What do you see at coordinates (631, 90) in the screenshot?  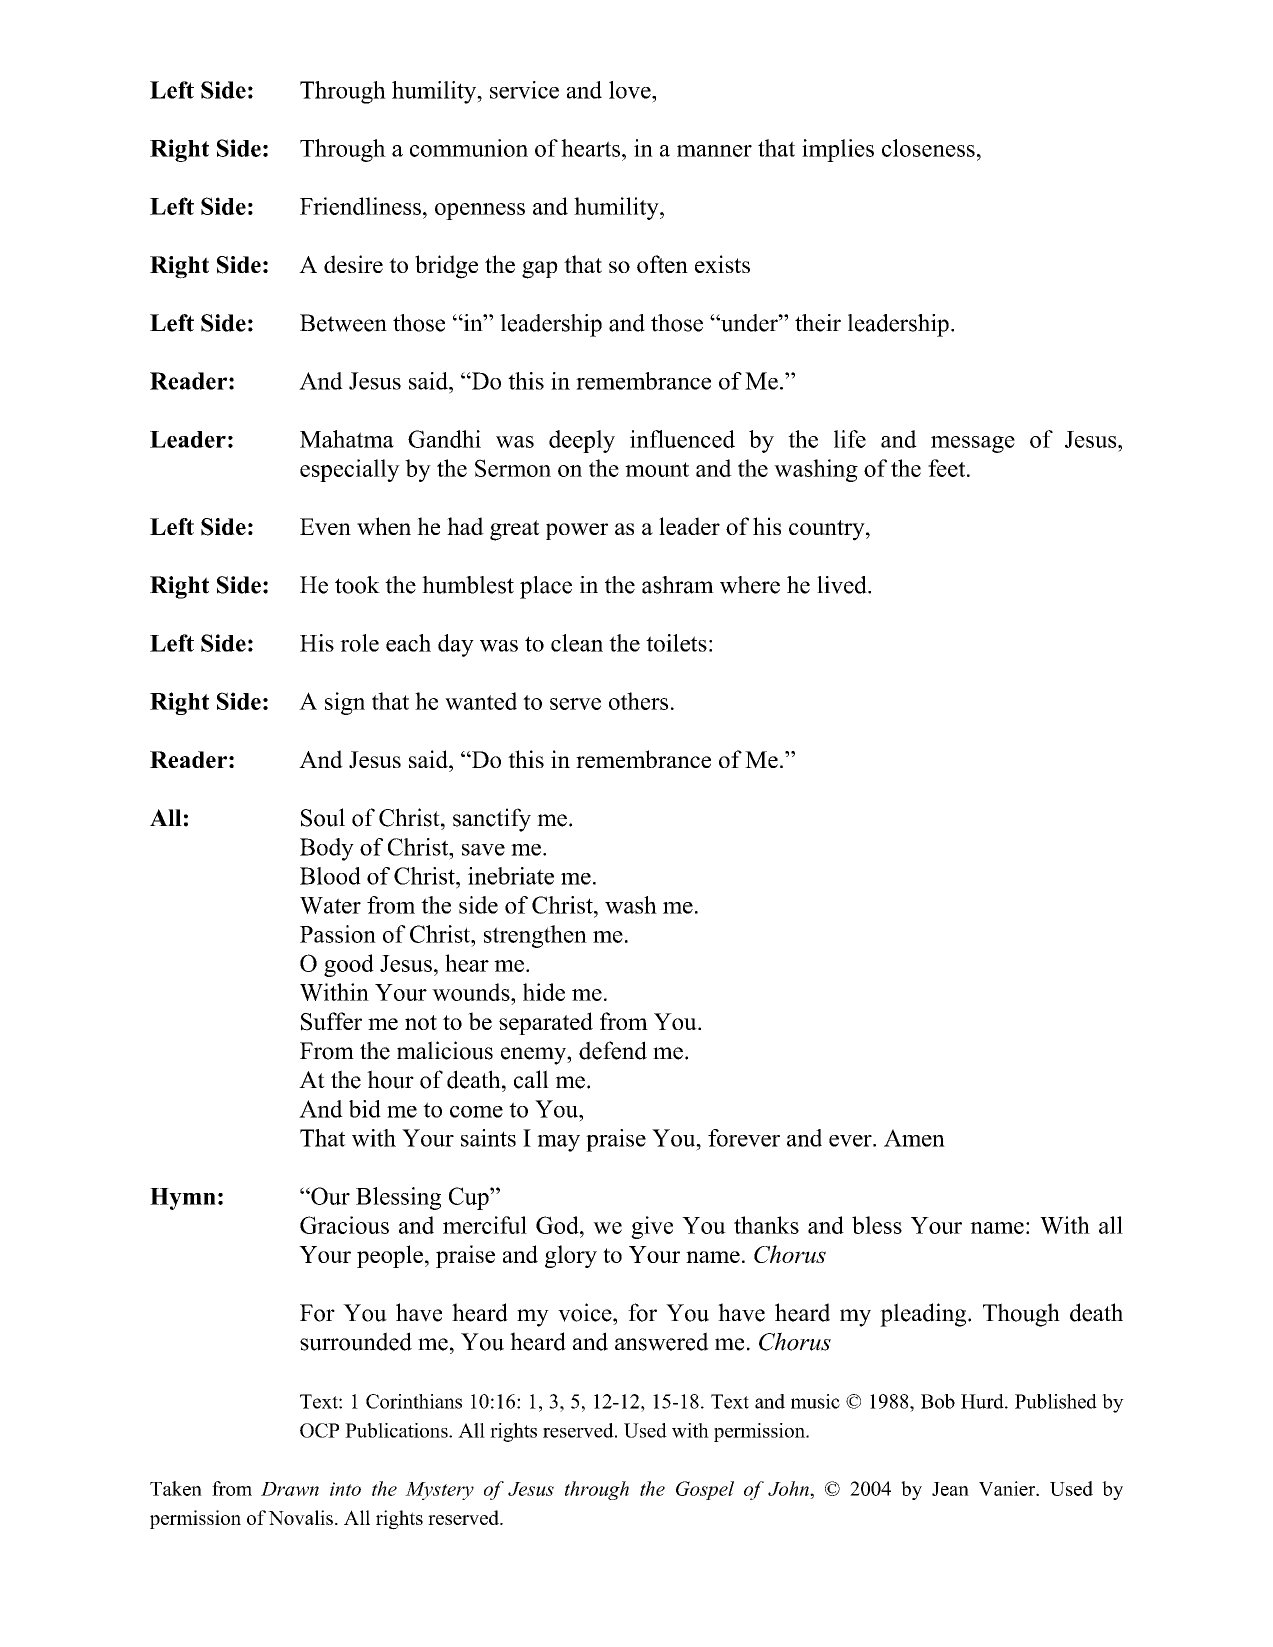 I see `love` at bounding box center [631, 90].
